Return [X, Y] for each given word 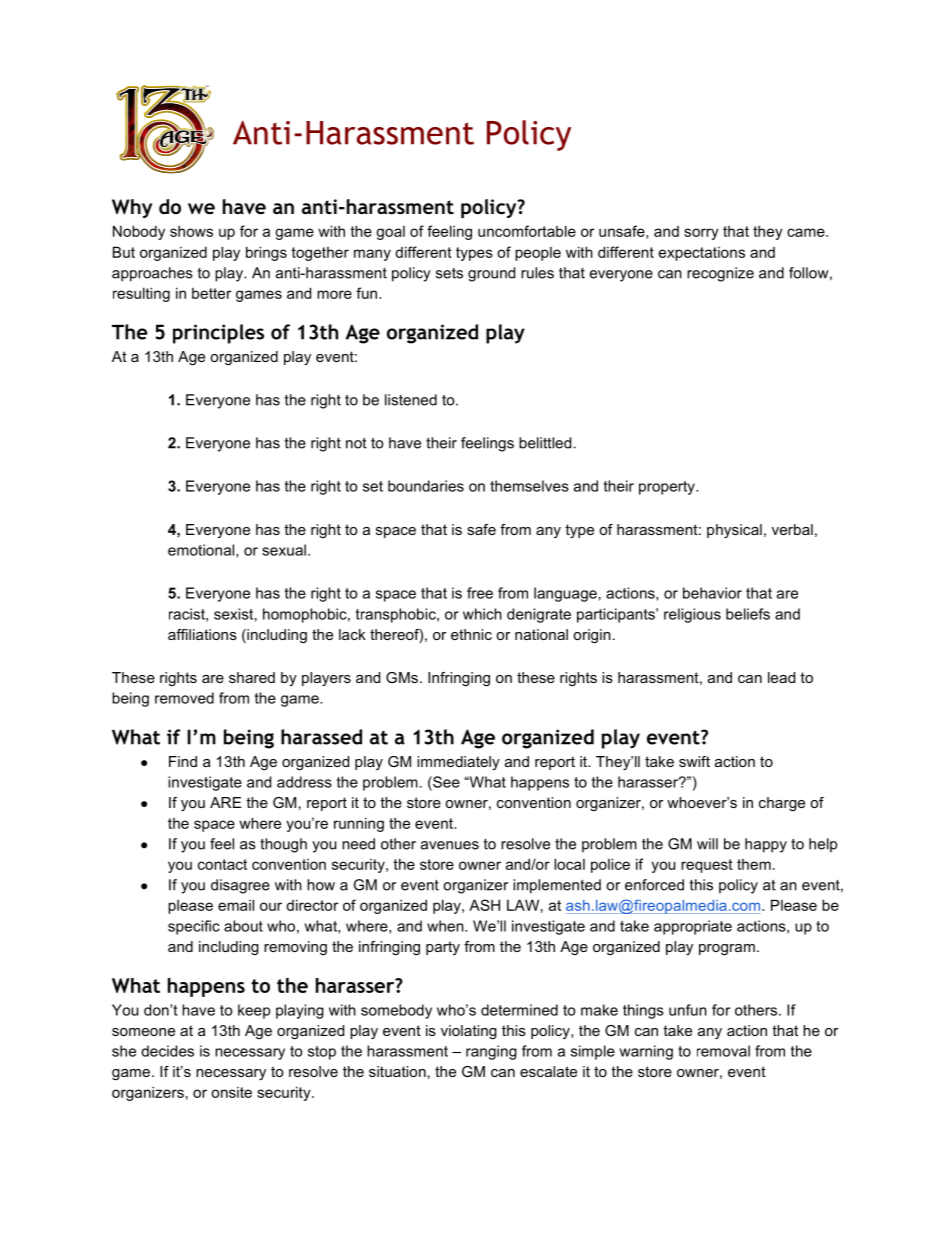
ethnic [471, 634]
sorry [701, 234]
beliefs [748, 614]
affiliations [202, 634]
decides [167, 1051]
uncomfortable [527, 231]
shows [191, 231]
